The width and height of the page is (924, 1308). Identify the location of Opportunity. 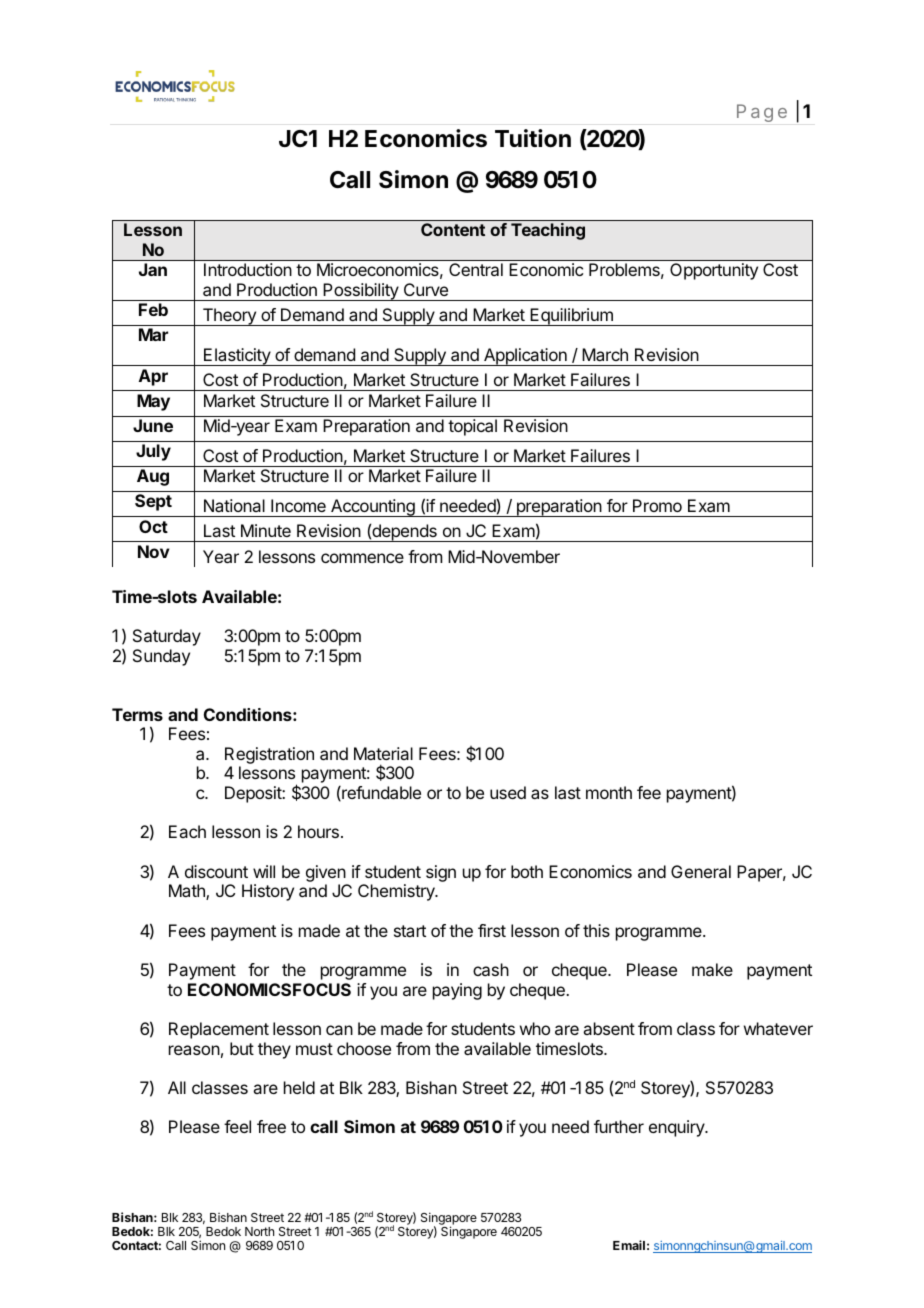
(714, 271).
